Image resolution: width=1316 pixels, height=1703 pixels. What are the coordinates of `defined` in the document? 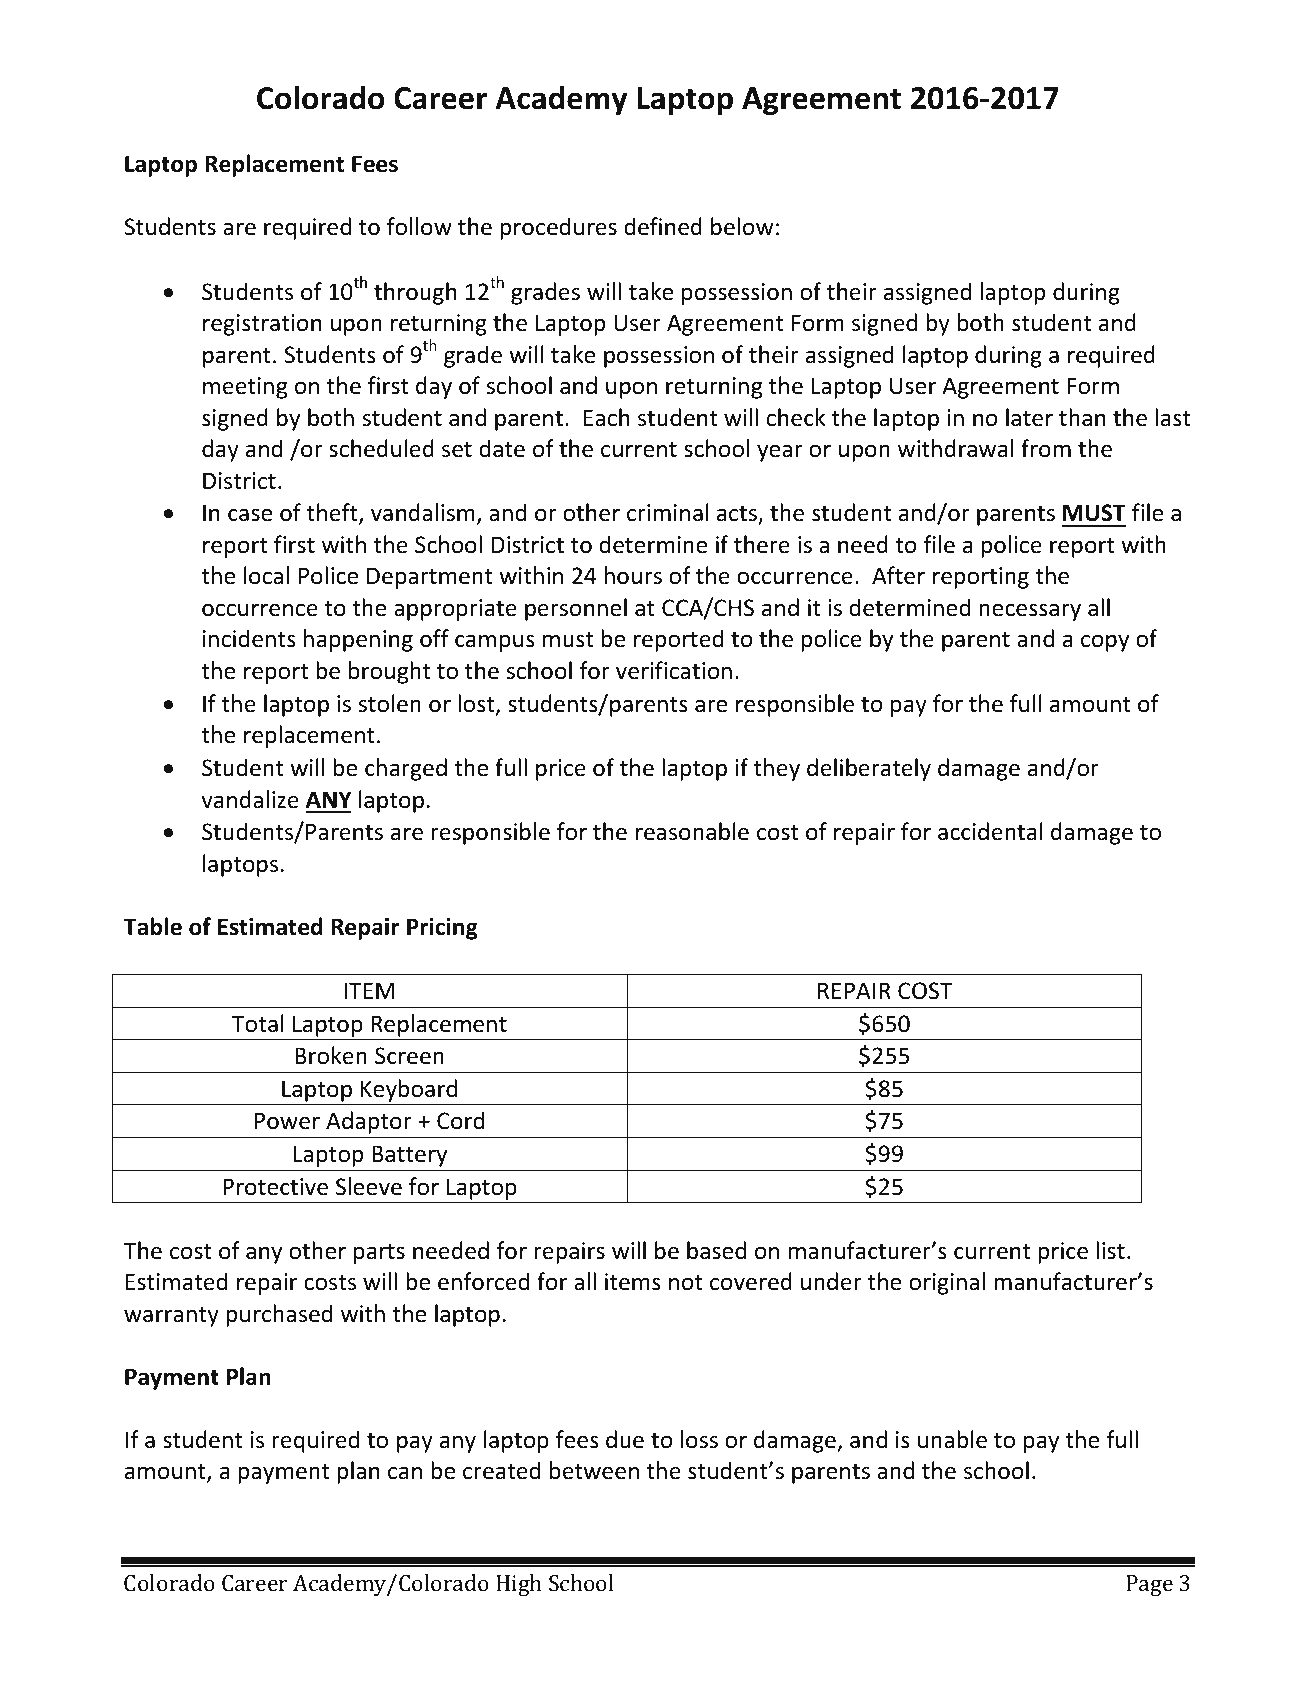 It's located at (663, 226).
